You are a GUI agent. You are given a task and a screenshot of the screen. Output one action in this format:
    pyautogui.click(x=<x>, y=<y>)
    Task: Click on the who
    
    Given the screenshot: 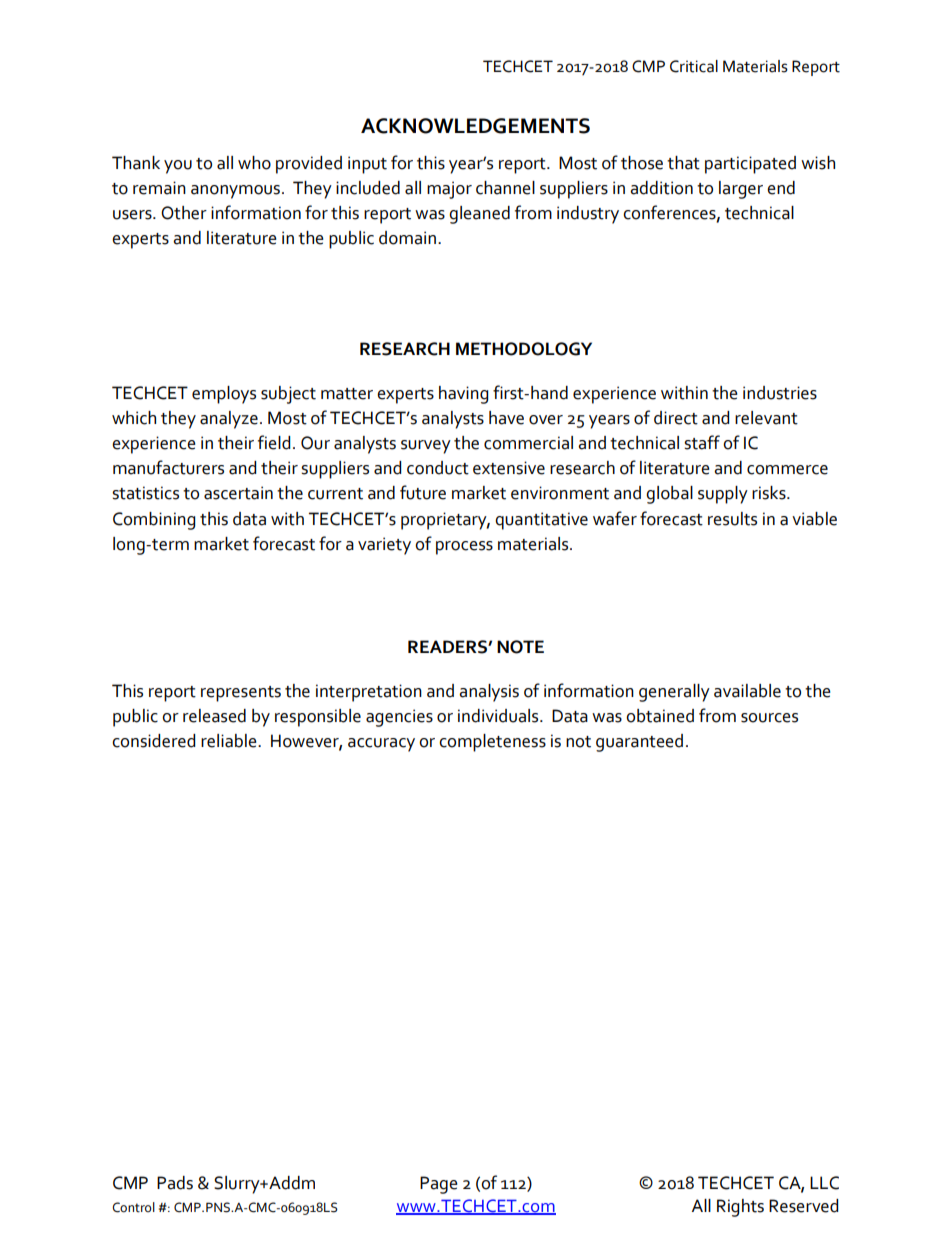 What is the action you would take?
    pyautogui.click(x=254, y=163)
